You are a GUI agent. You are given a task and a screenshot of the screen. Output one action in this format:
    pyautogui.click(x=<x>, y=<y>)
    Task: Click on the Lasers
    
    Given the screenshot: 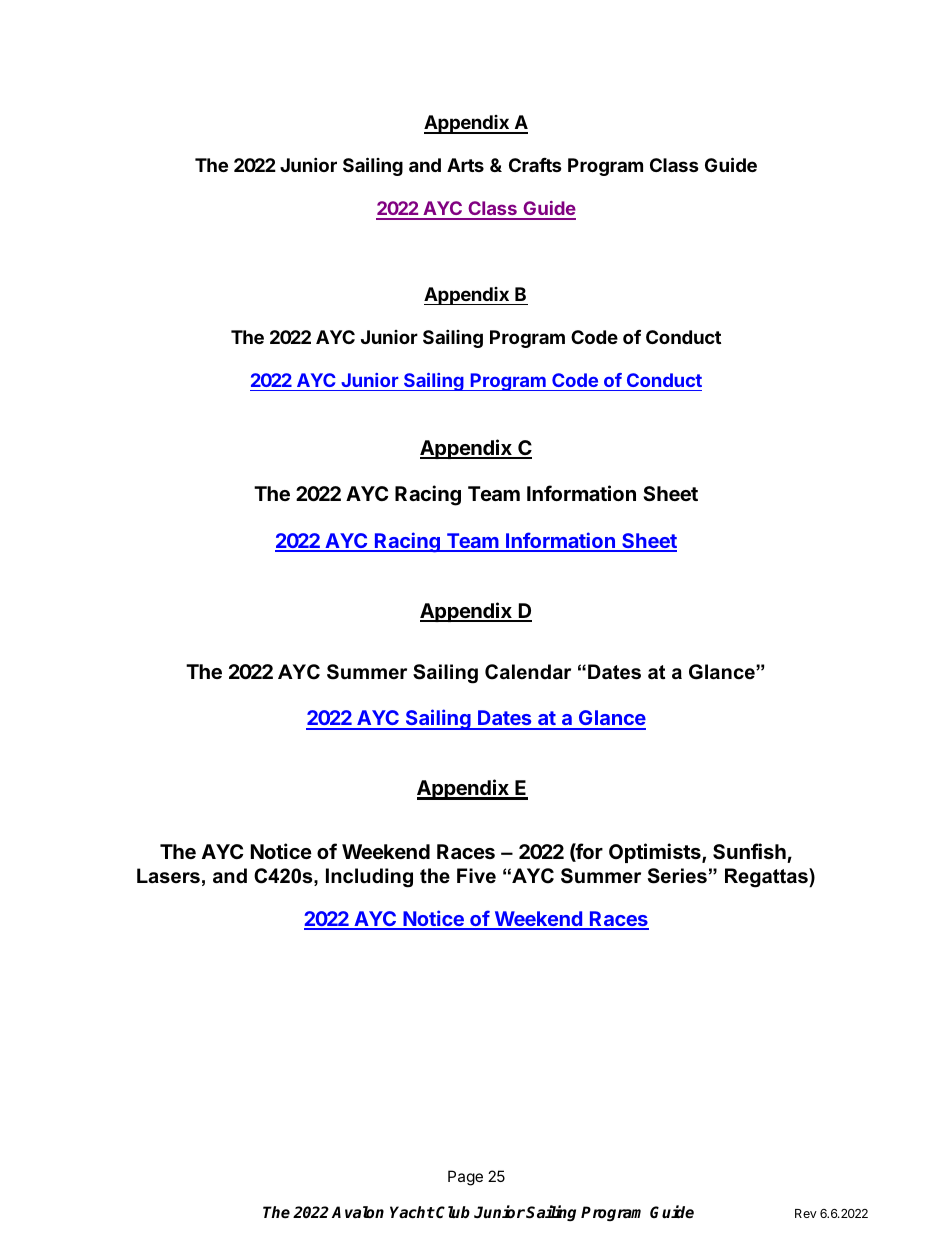 What is the action you would take?
    pyautogui.click(x=168, y=876)
